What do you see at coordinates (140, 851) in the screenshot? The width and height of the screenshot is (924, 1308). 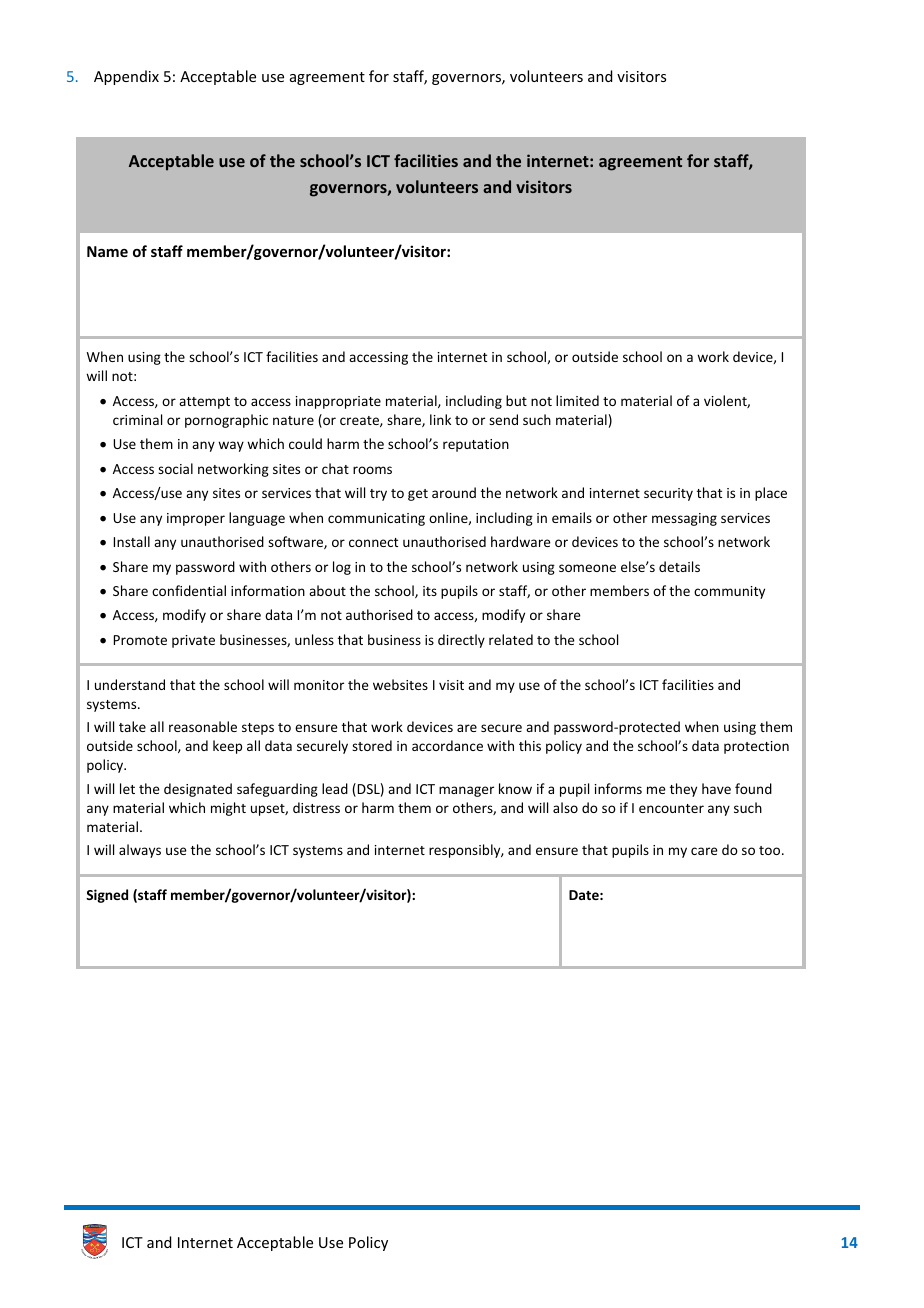 I see `always` at bounding box center [140, 851].
